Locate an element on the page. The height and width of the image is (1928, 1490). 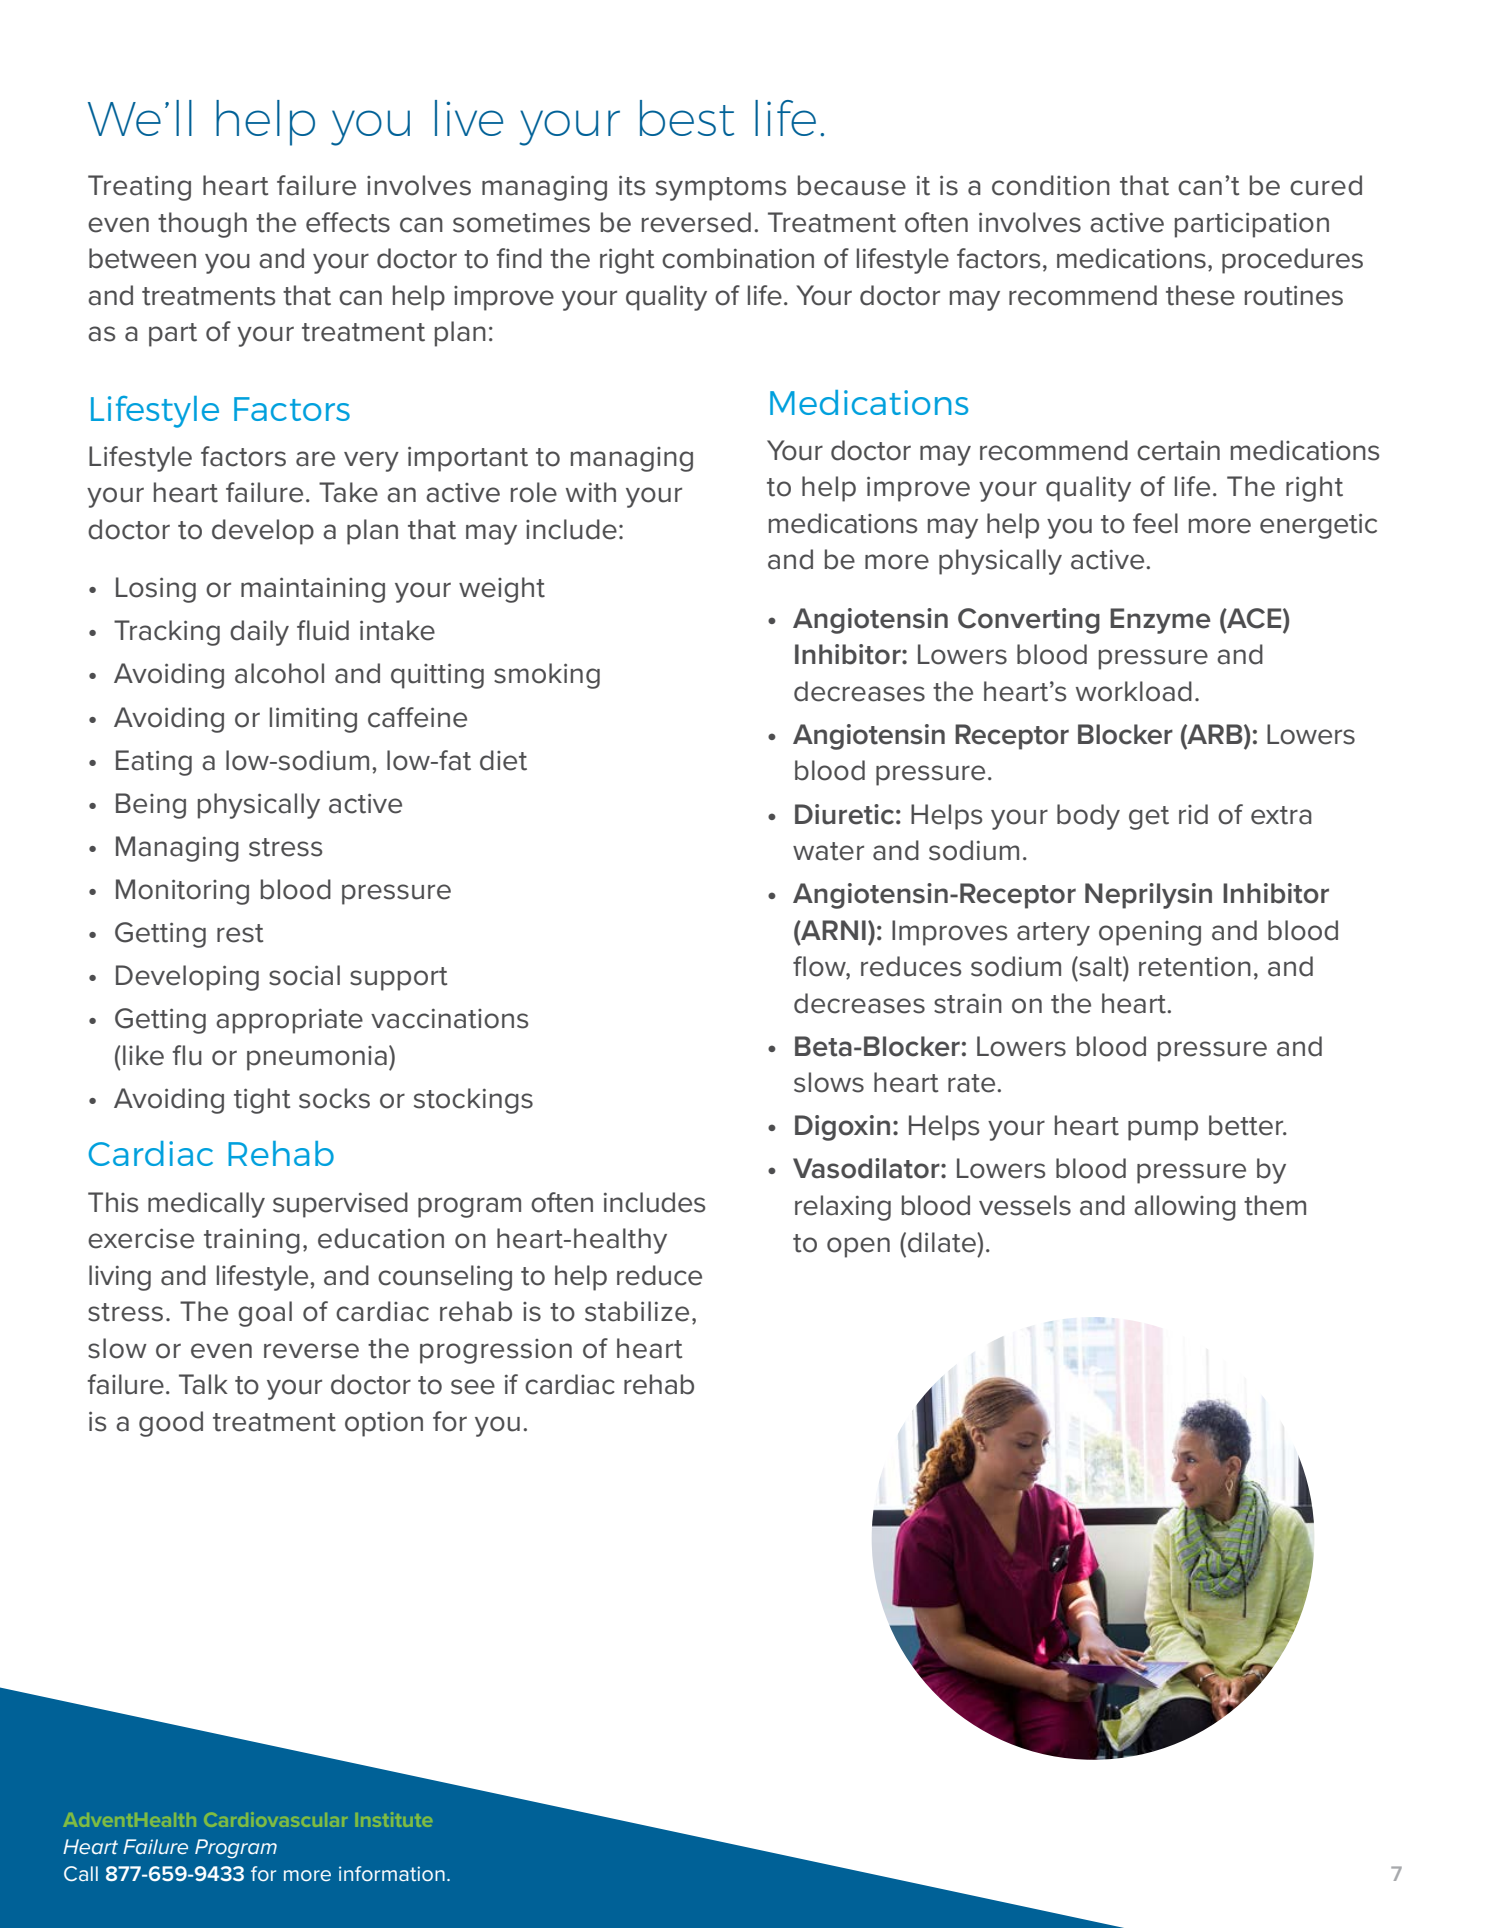
condition is located at coordinates (1051, 185).
